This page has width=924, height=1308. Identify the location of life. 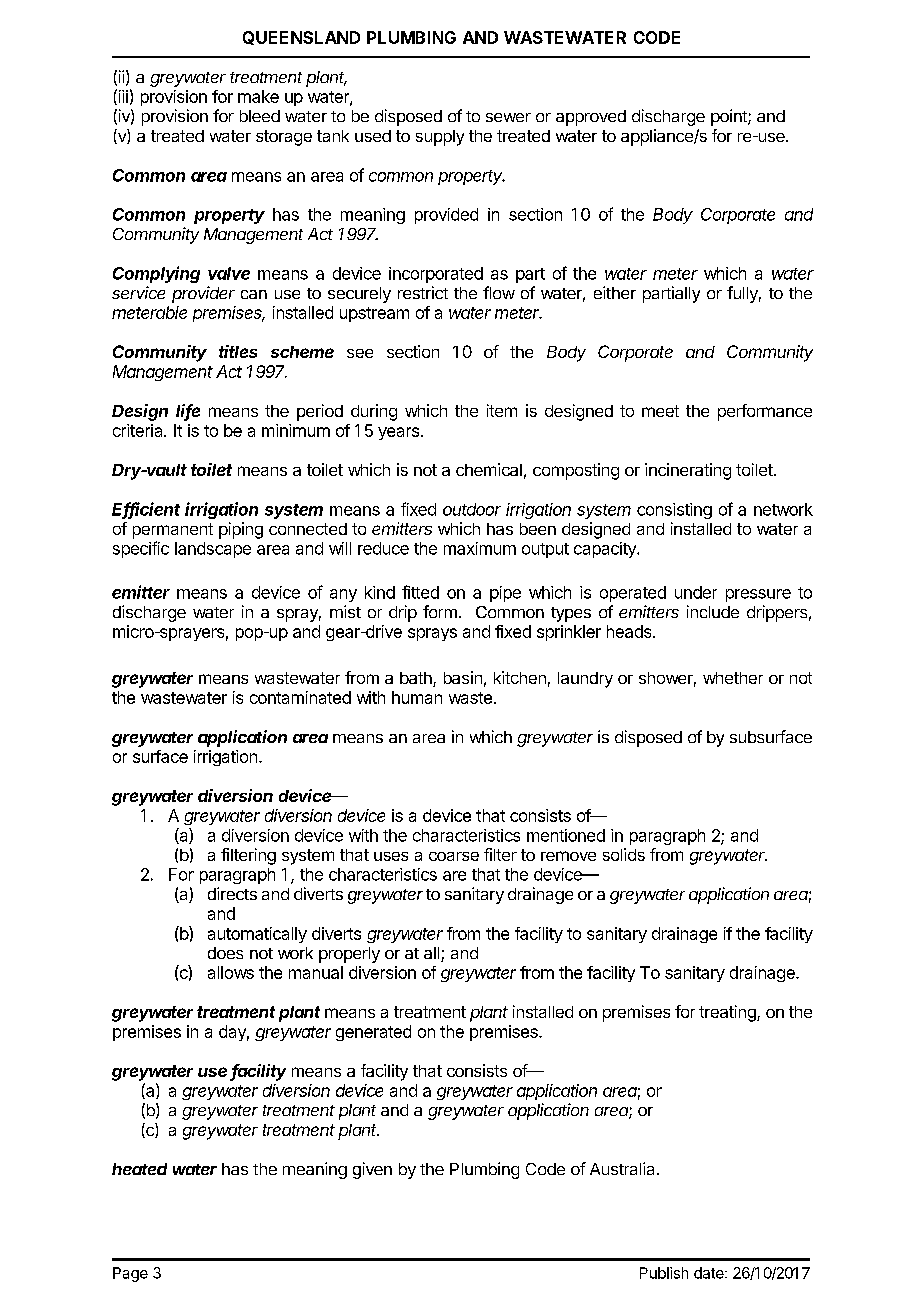
(188, 412).
